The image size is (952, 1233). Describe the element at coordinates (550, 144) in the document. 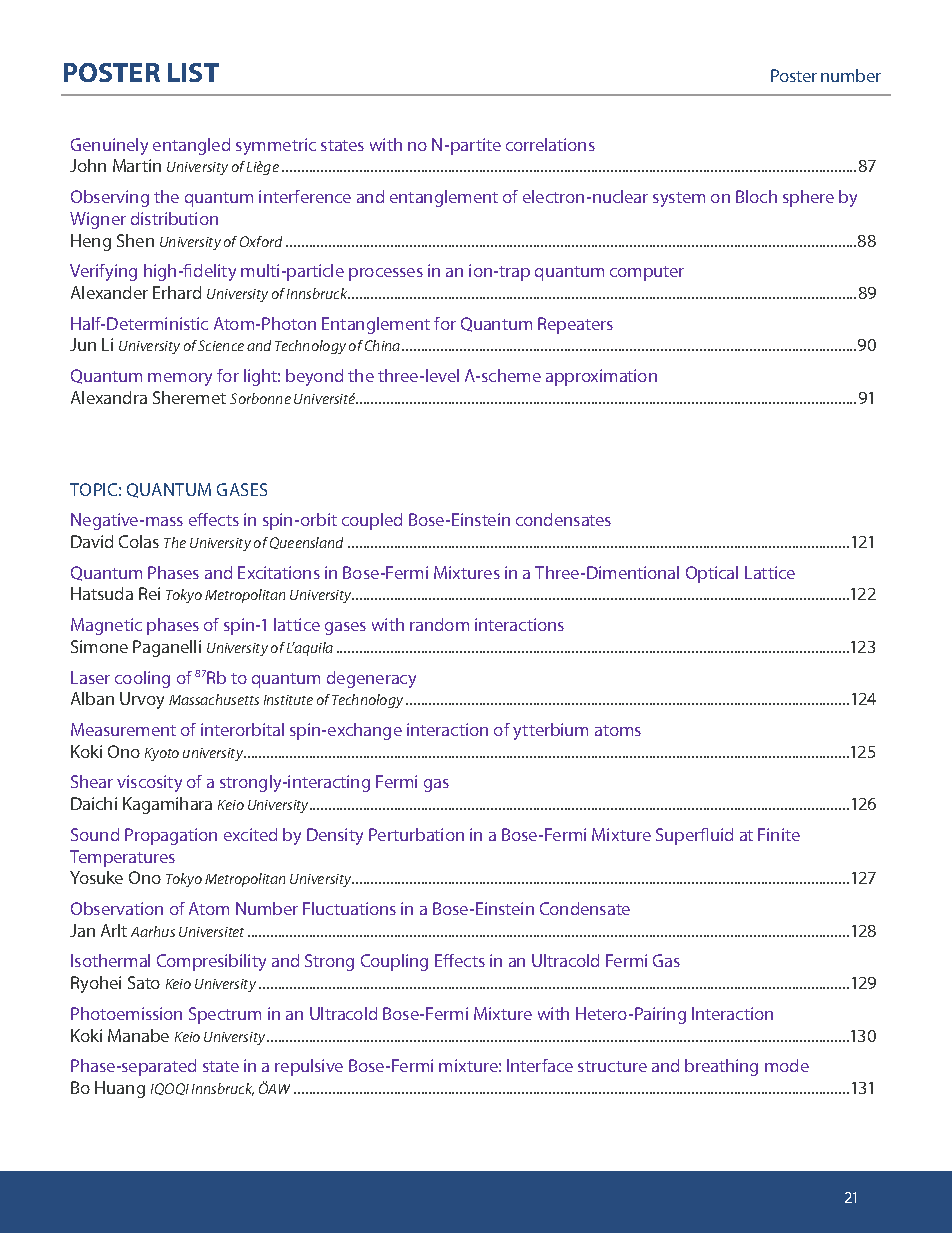

I see `correlations` at that location.
